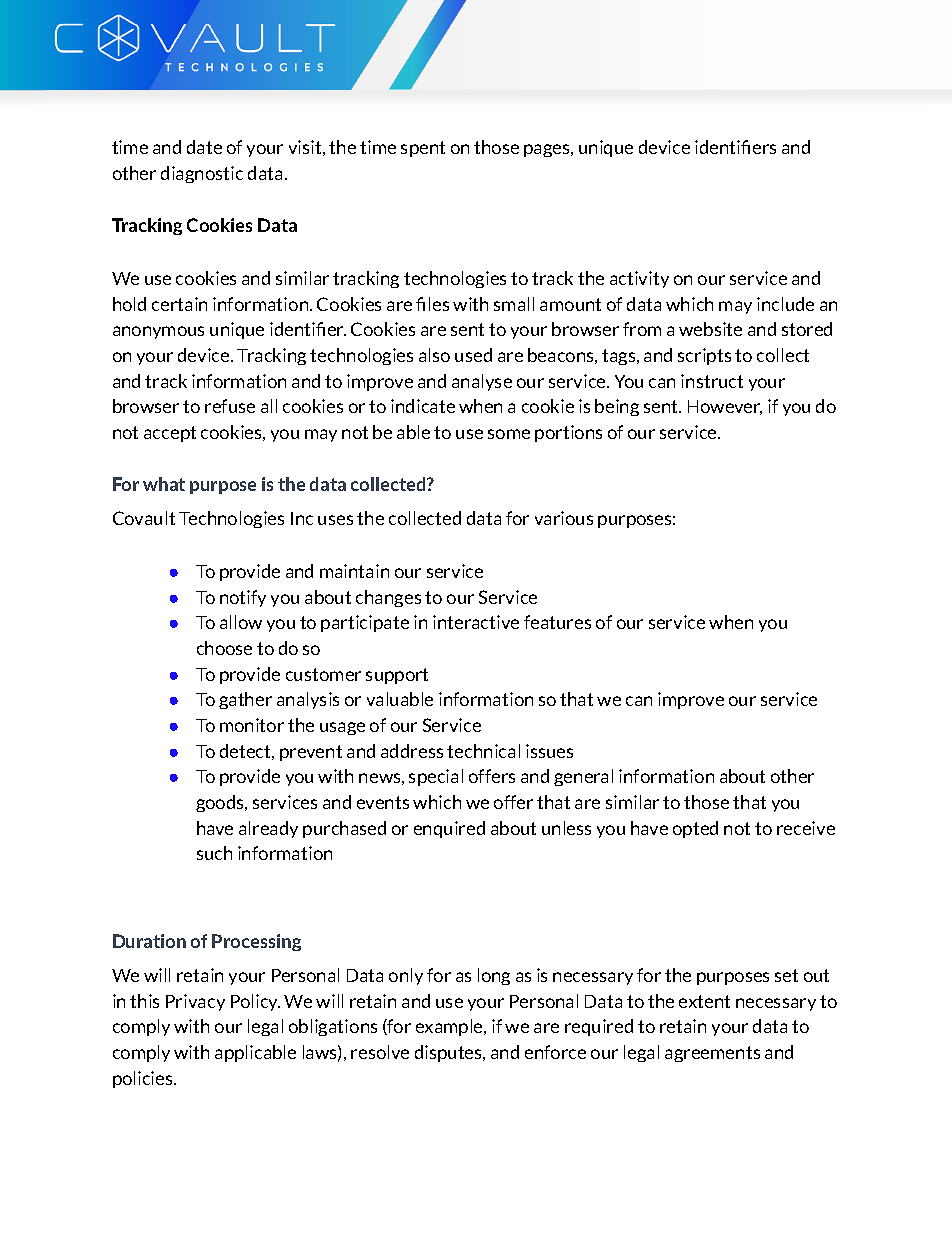 This screenshot has width=952, height=1233. I want to click on Privacy, so click(195, 1002).
